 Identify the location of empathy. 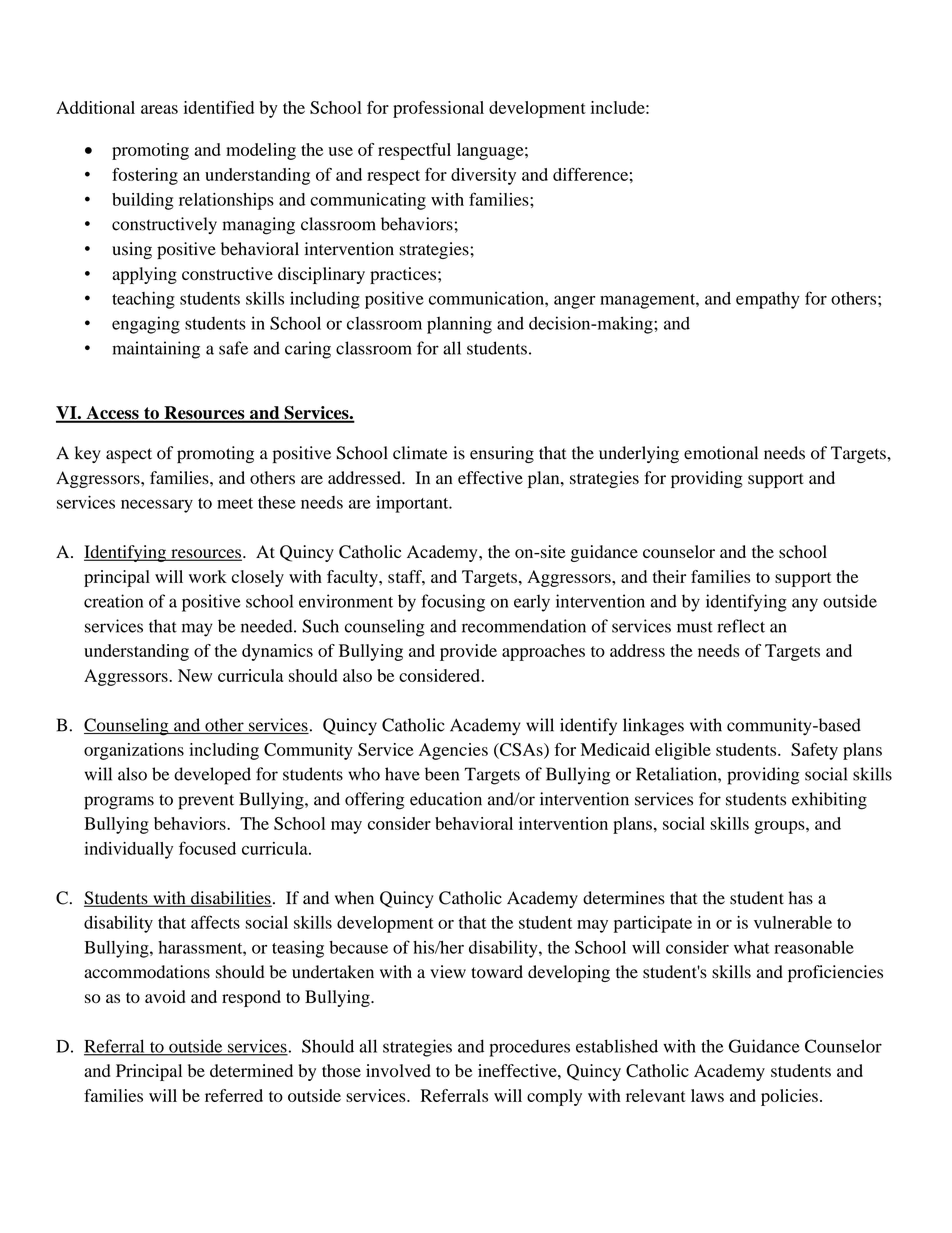
(768, 300).
